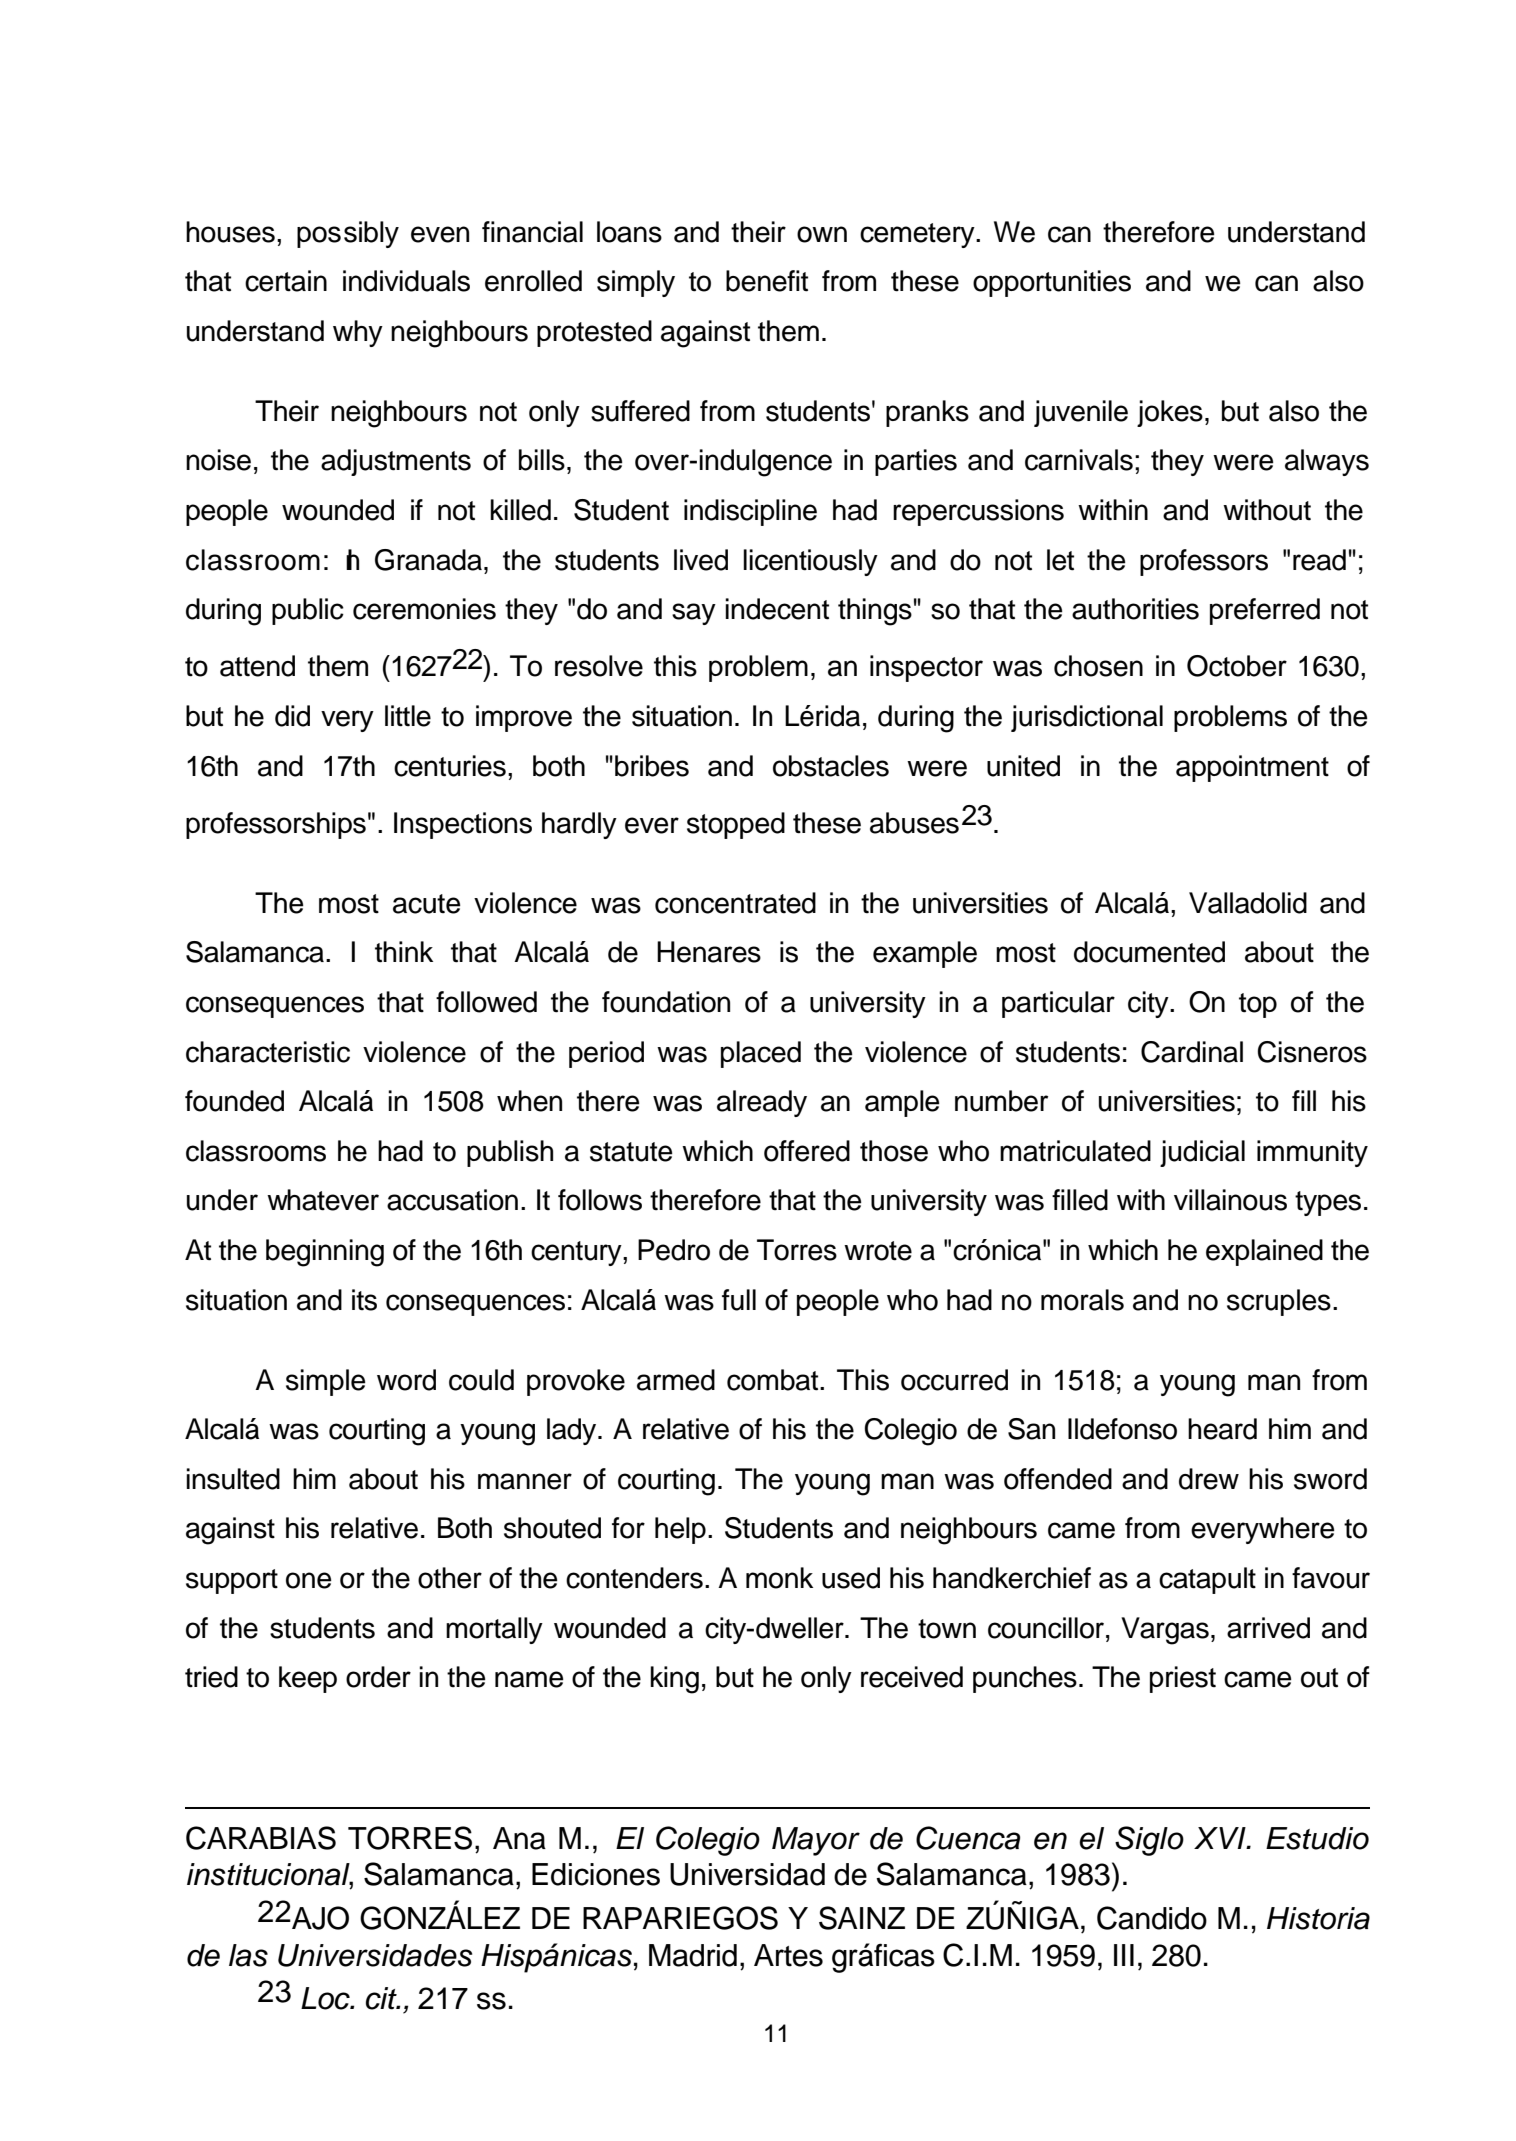 The height and width of the image is (2141, 1516). What do you see at coordinates (286, 281) in the image?
I see `certain` at bounding box center [286, 281].
